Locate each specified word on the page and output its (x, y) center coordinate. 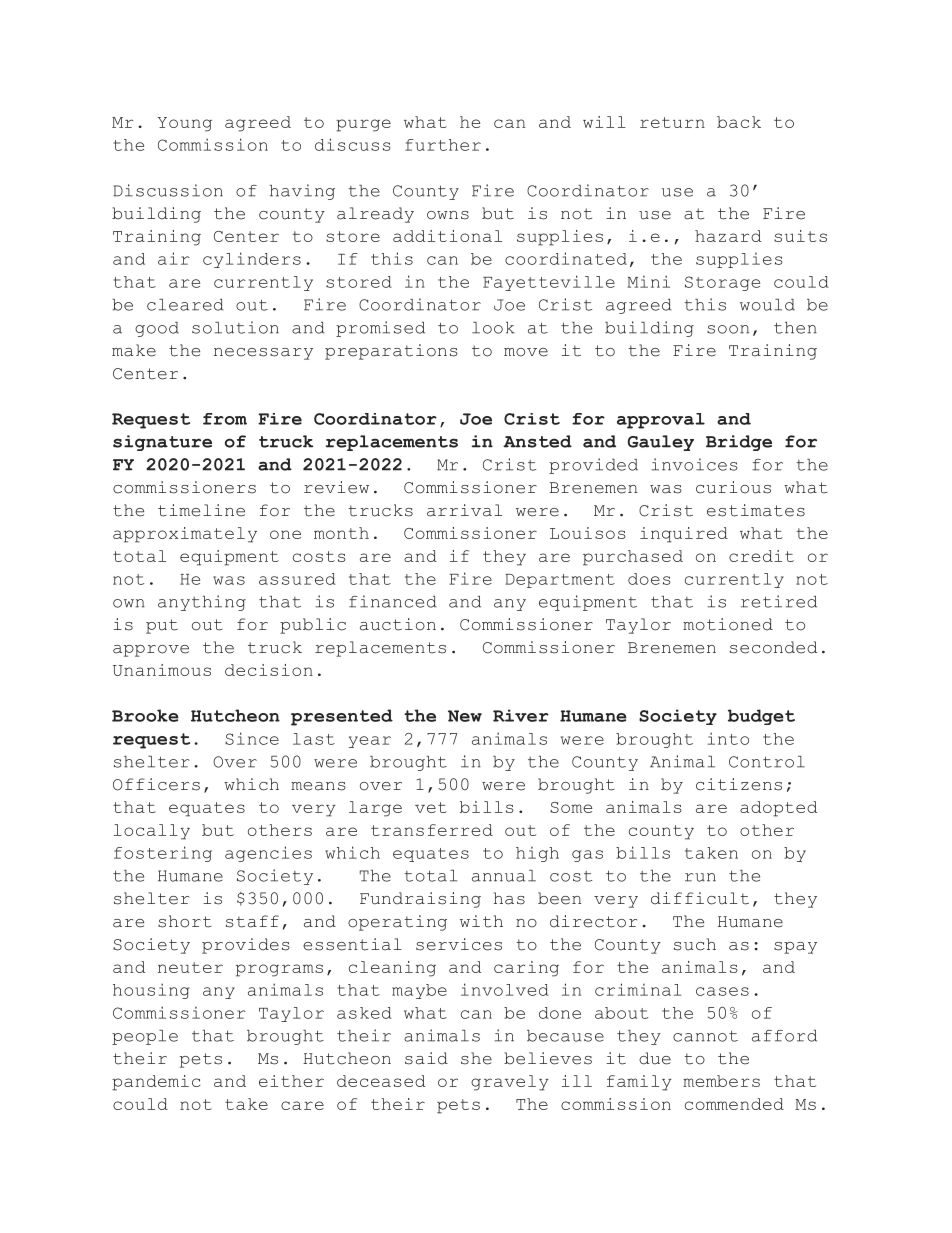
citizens (739, 784)
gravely (510, 1083)
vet (431, 807)
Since (252, 738)
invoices (694, 464)
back (739, 122)
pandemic (156, 1083)
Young (185, 124)
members (721, 1081)
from (225, 419)
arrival (464, 510)
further (443, 145)
